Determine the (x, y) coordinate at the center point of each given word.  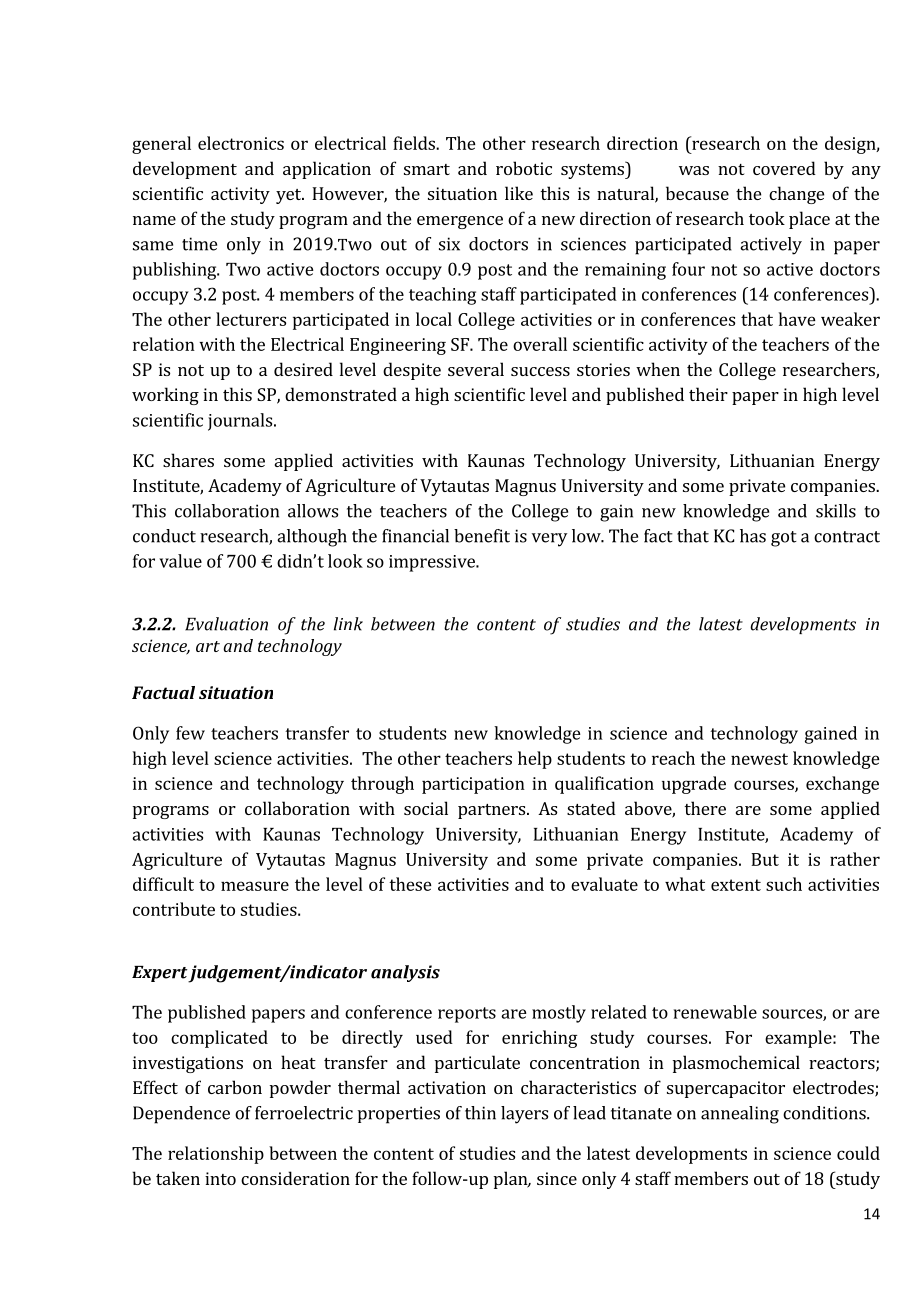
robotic (524, 168)
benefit (482, 536)
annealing (740, 1115)
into (220, 1178)
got (784, 539)
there (705, 808)
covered (784, 168)
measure (255, 886)
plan (512, 1180)
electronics (241, 143)
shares (188, 460)
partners (493, 811)
